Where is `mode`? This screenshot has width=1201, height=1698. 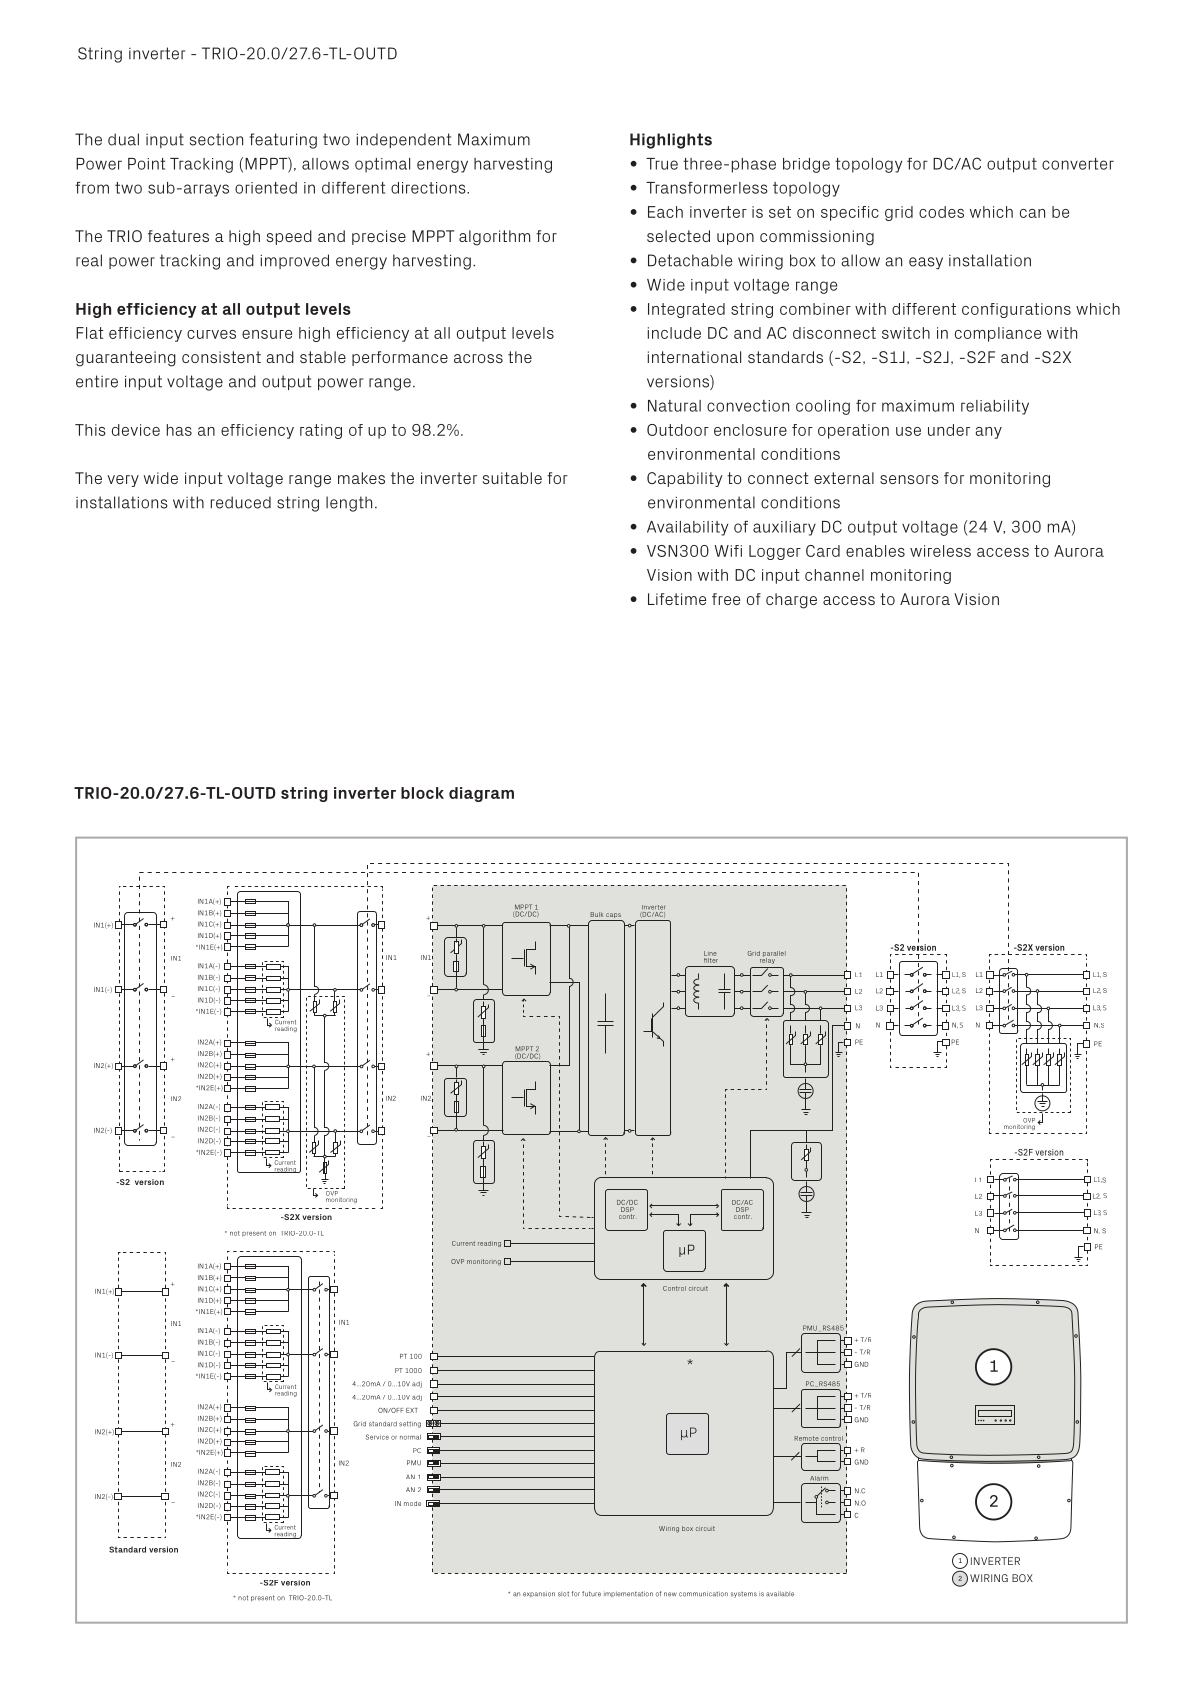
mode is located at coordinates (412, 1503).
